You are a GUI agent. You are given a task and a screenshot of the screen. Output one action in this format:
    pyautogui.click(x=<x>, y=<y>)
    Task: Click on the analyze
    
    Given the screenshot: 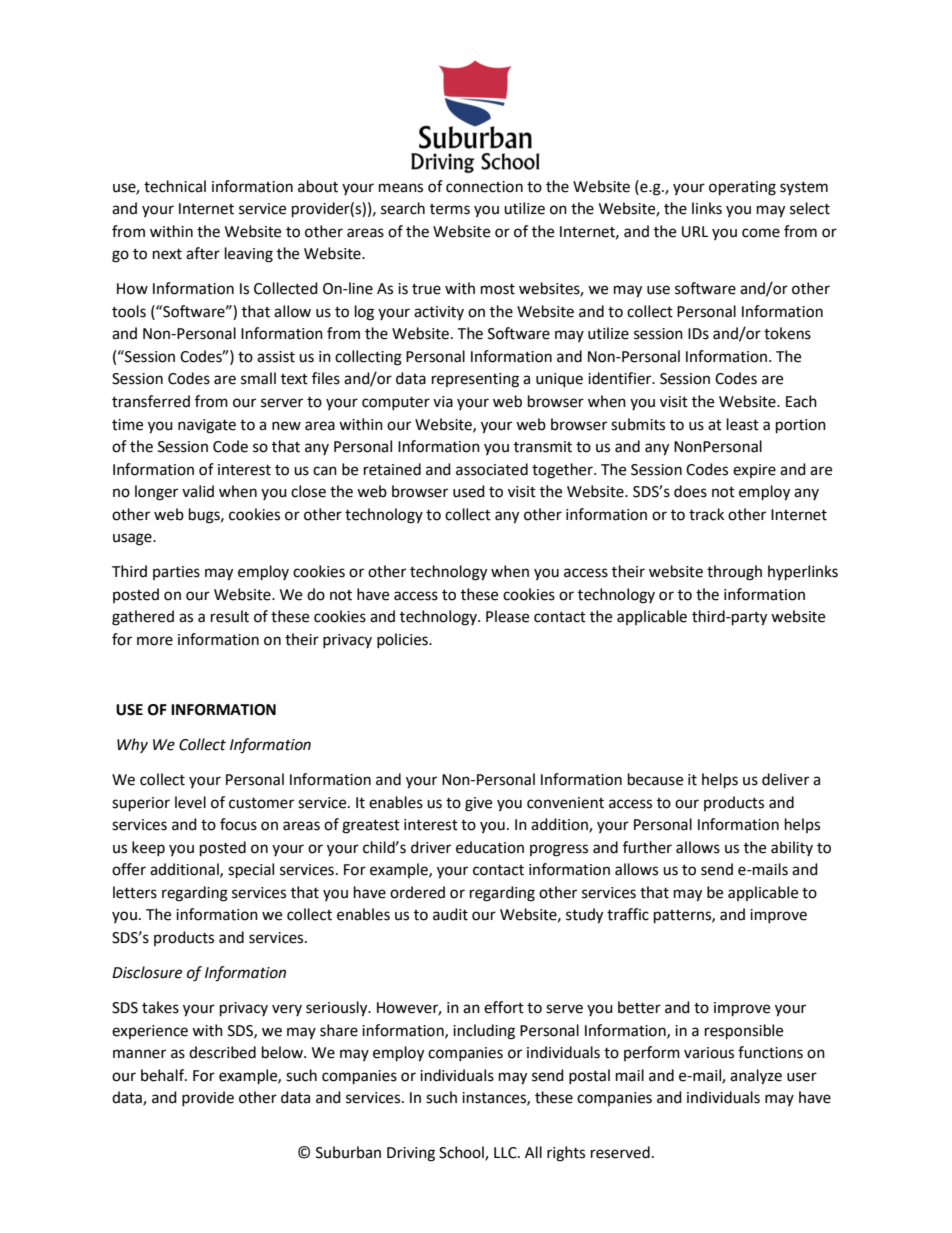 What is the action you would take?
    pyautogui.click(x=756, y=1077)
